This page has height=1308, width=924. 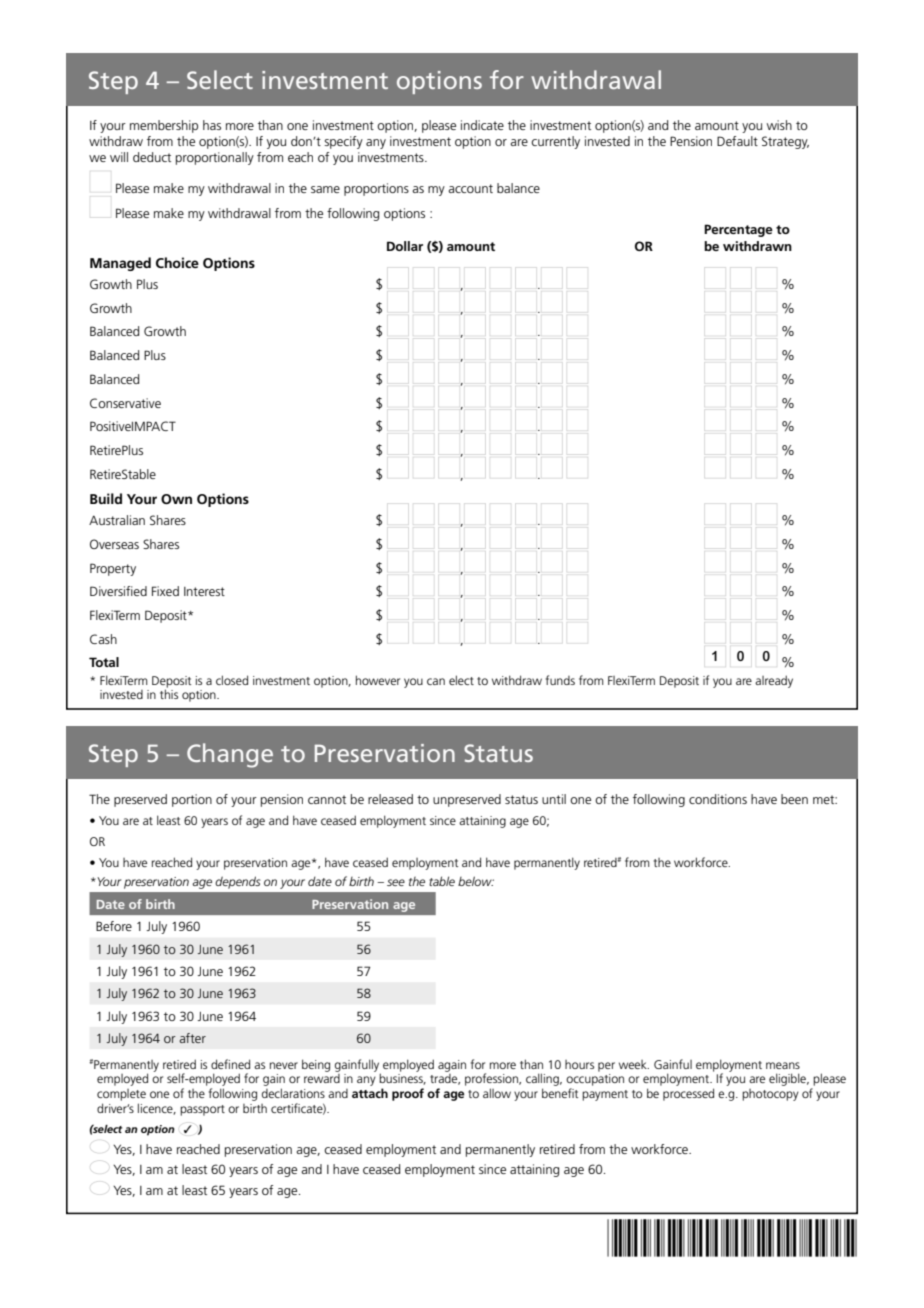 What do you see at coordinates (408, 1094) in the page?
I see `proof` at bounding box center [408, 1094].
